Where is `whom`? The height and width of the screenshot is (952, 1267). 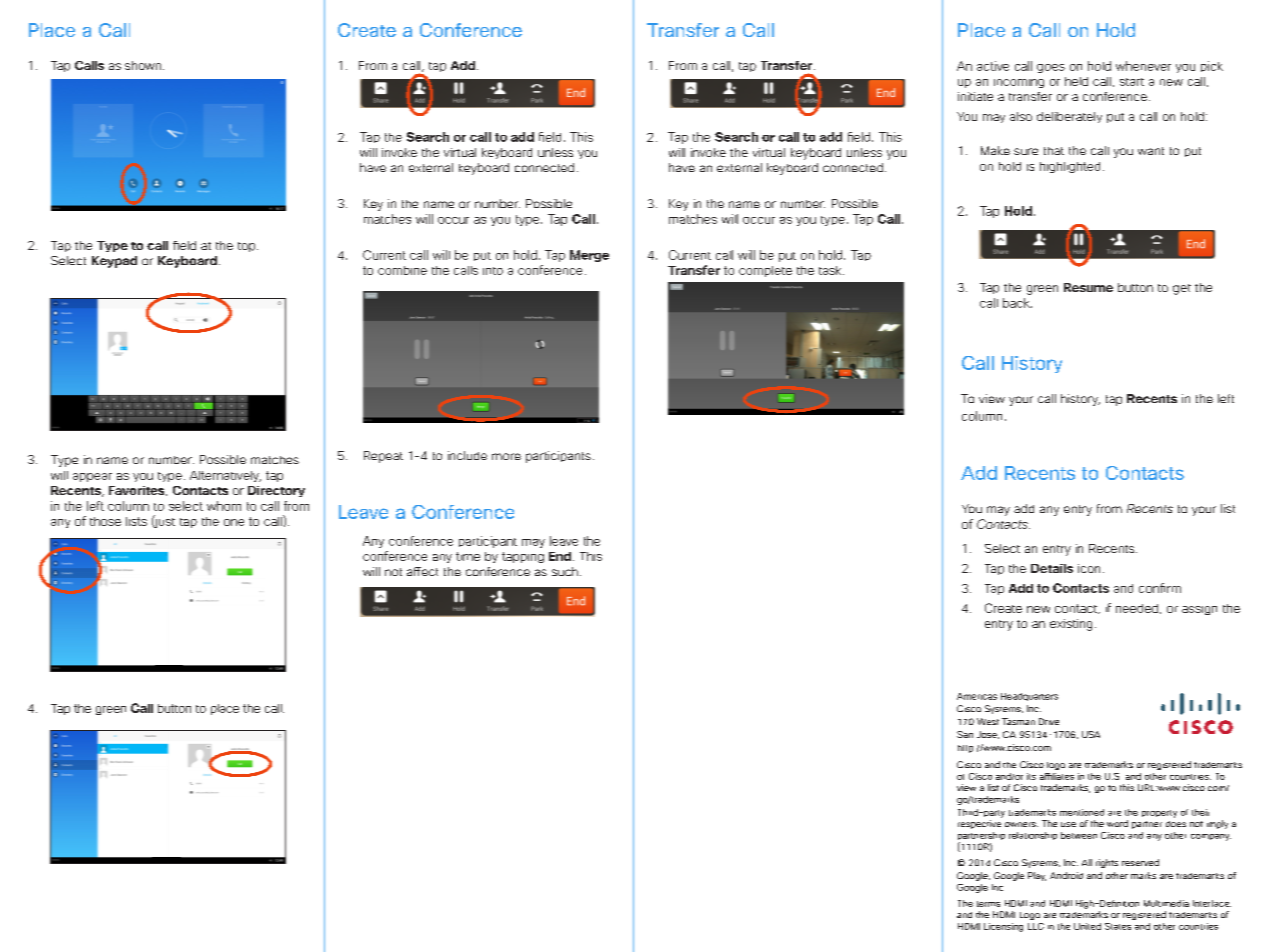 whom is located at coordinates (224, 506).
